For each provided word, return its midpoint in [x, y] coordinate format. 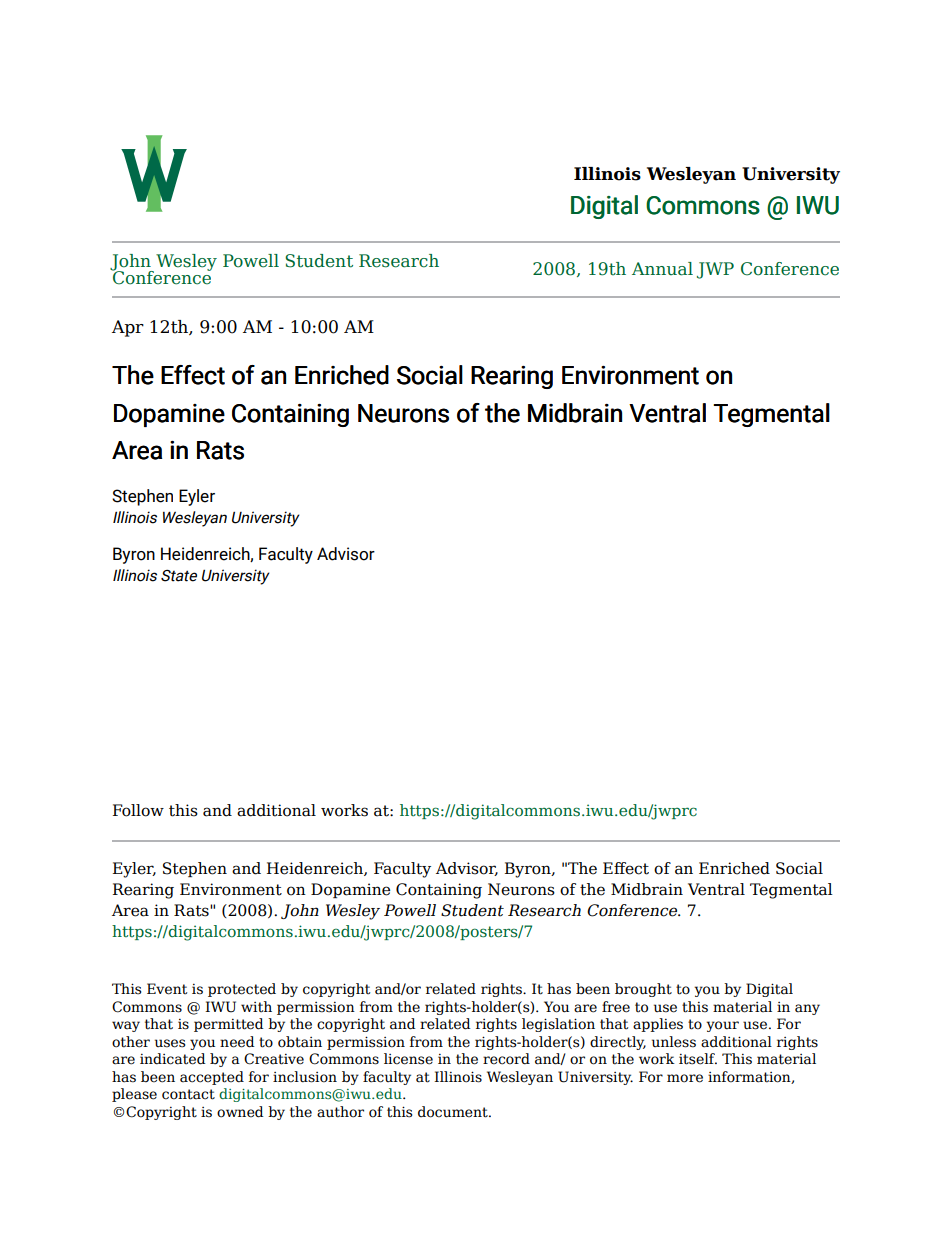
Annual [662, 269]
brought [643, 990]
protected [242, 990]
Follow [138, 810]
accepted [212, 1078]
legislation [558, 1025]
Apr [128, 328]
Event [167, 989]
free [616, 1007]
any [807, 1009]
